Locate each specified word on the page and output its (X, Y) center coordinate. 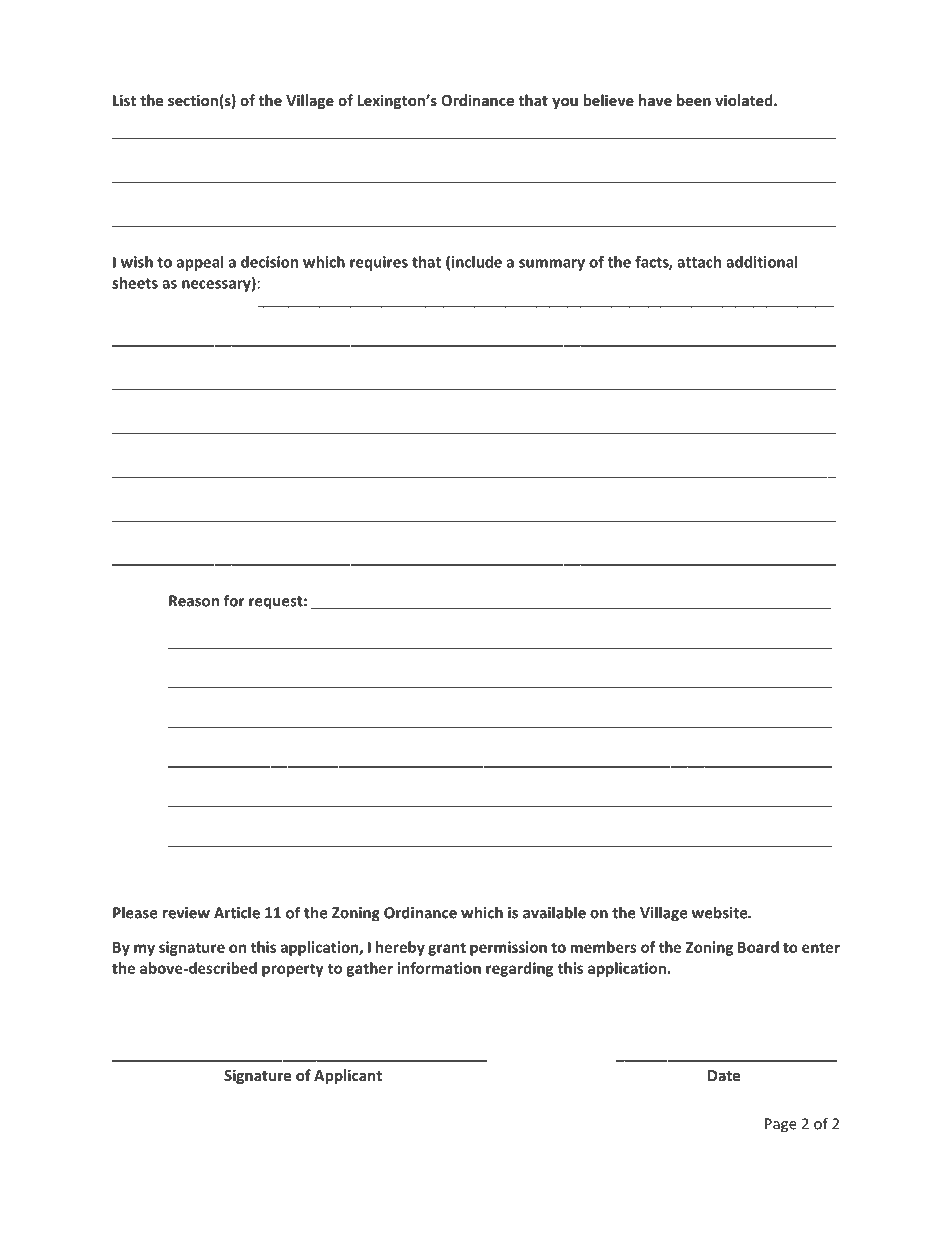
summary (552, 265)
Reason (194, 601)
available (554, 912)
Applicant (348, 1076)
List (124, 100)
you (565, 103)
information (439, 968)
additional (761, 262)
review (186, 913)
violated (745, 100)
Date (724, 1075)
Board (758, 947)
